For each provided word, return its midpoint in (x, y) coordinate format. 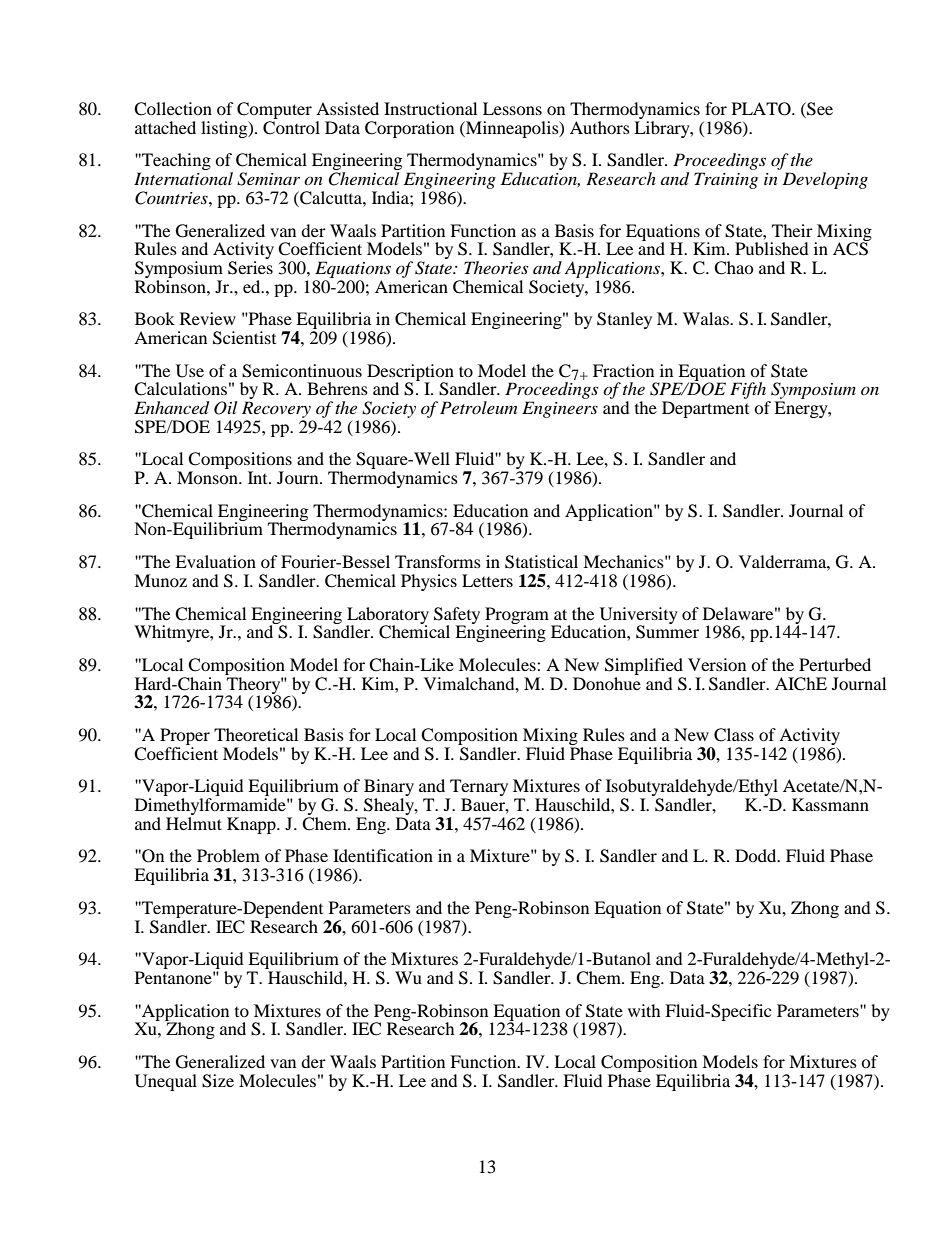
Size (218, 1081)
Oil (225, 408)
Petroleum (478, 407)
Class (734, 735)
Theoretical (256, 734)
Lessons (512, 108)
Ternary (478, 789)
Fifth (749, 392)
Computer (274, 112)
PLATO (762, 109)
